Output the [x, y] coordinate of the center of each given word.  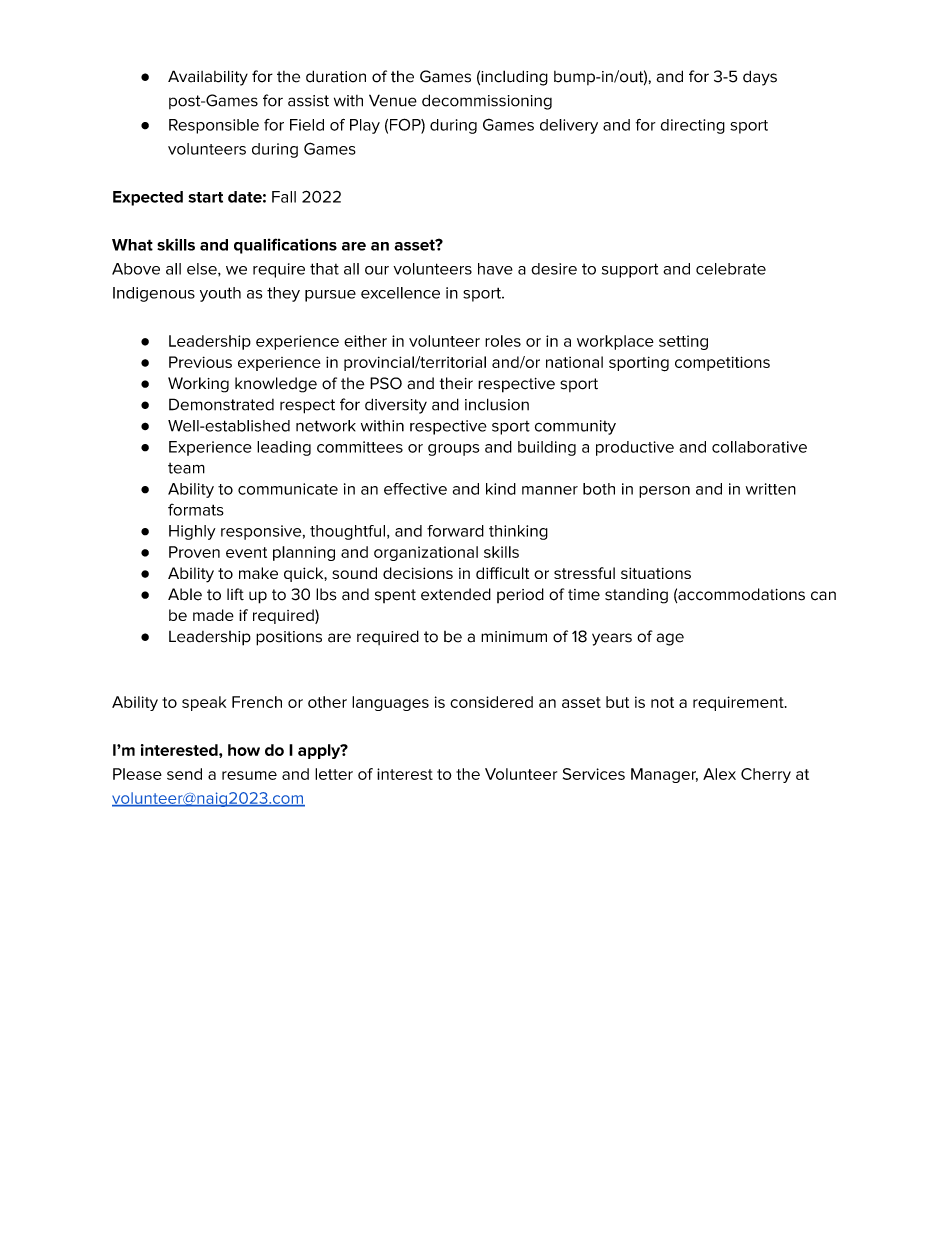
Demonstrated [221, 404]
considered [491, 702]
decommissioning [487, 102]
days [760, 78]
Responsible [214, 126]
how [244, 750]
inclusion [497, 404]
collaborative [759, 447]
